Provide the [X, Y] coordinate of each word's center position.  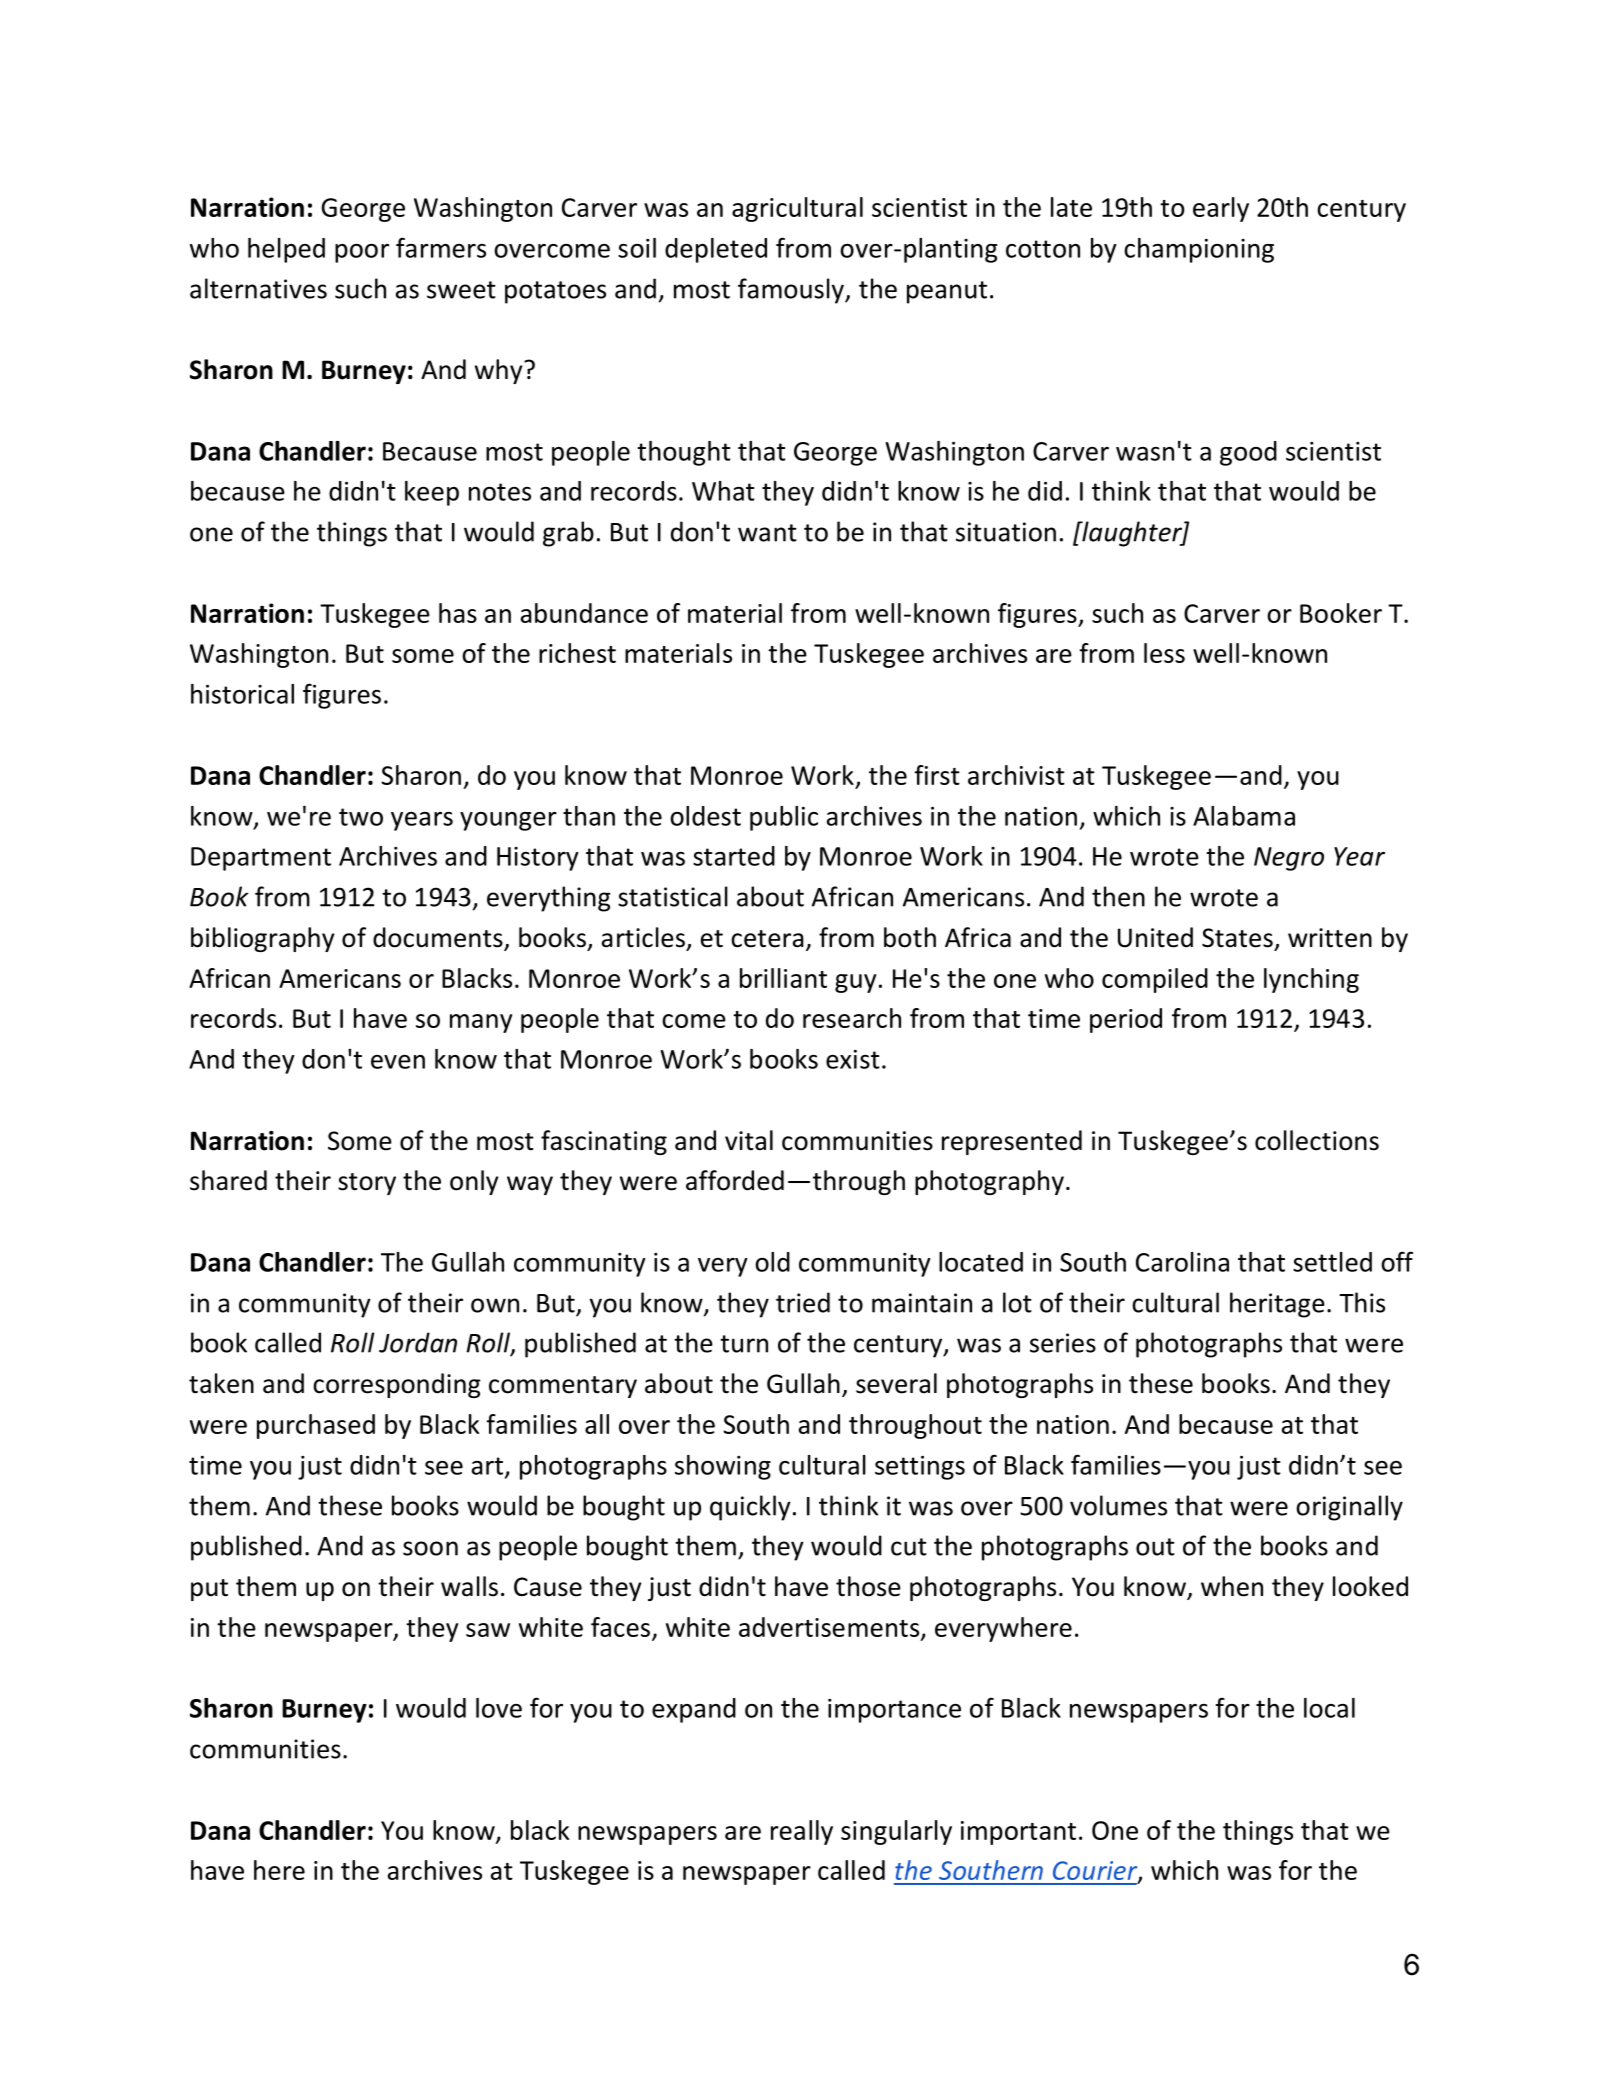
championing [1199, 250]
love [499, 1708]
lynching [1311, 980]
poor [362, 253]
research [852, 1018]
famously [792, 291]
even [398, 1062]
